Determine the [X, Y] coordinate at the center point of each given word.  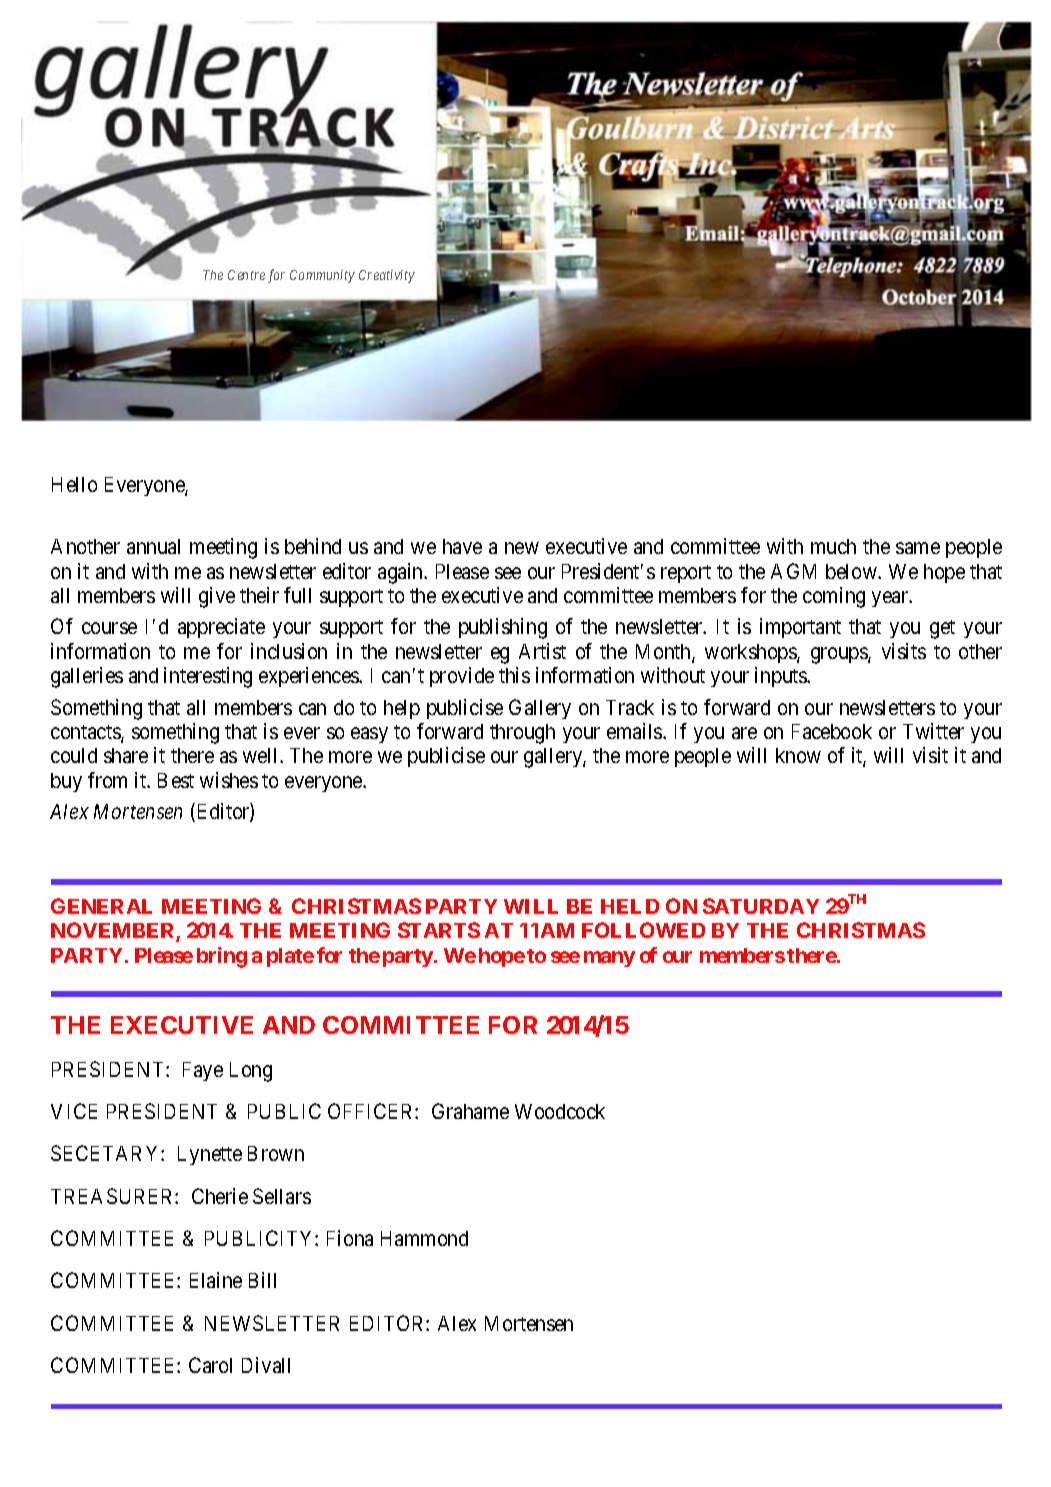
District [782, 128]
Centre [246, 275]
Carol [210, 1365]
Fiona [350, 1238]
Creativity [387, 276]
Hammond [424, 1238]
